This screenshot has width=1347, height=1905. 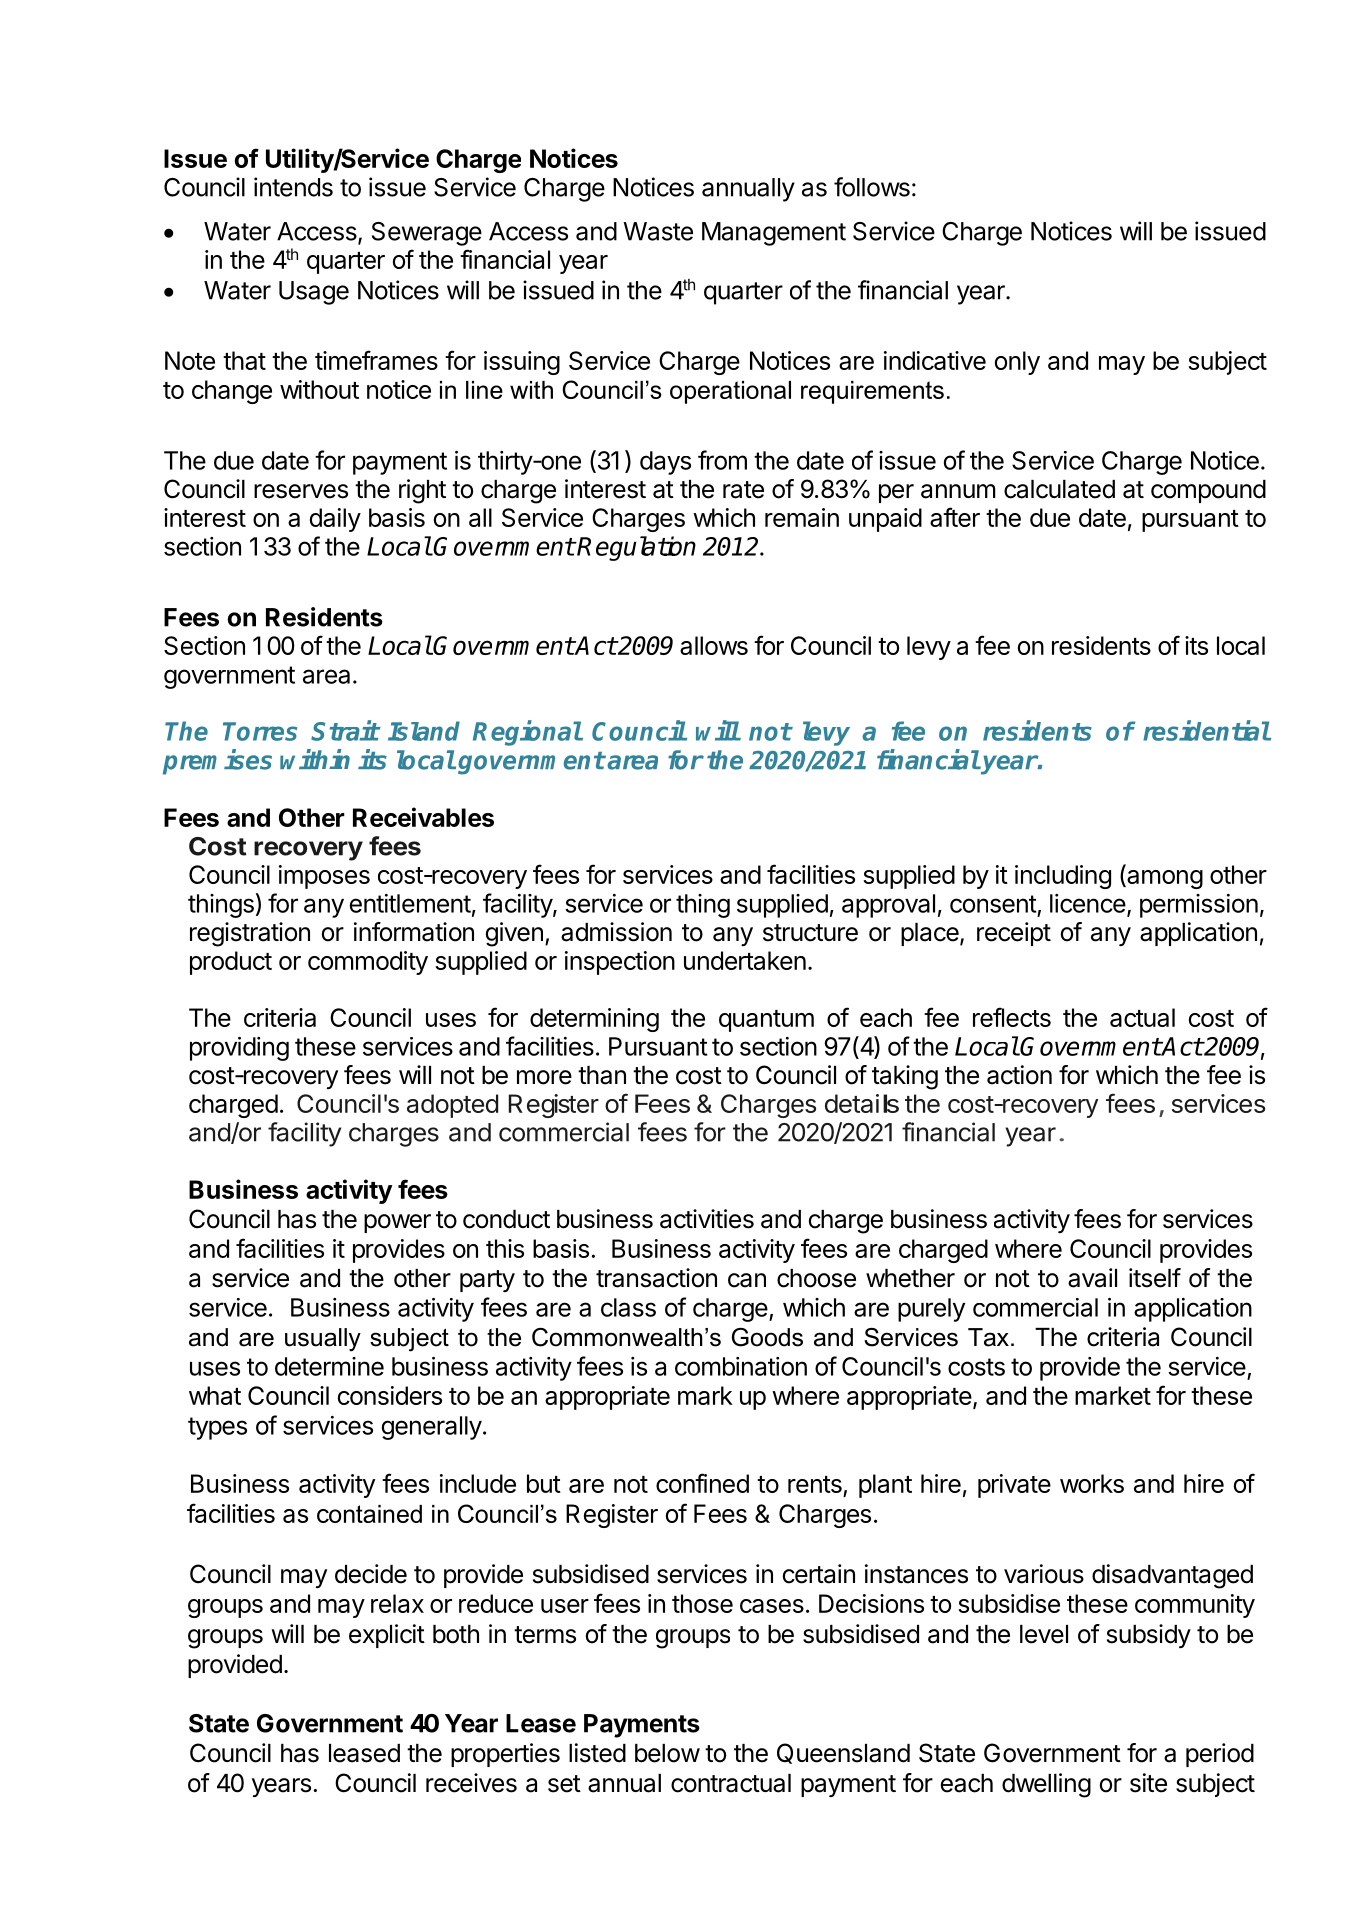 What do you see at coordinates (293, 187) in the screenshot?
I see `intends` at bounding box center [293, 187].
